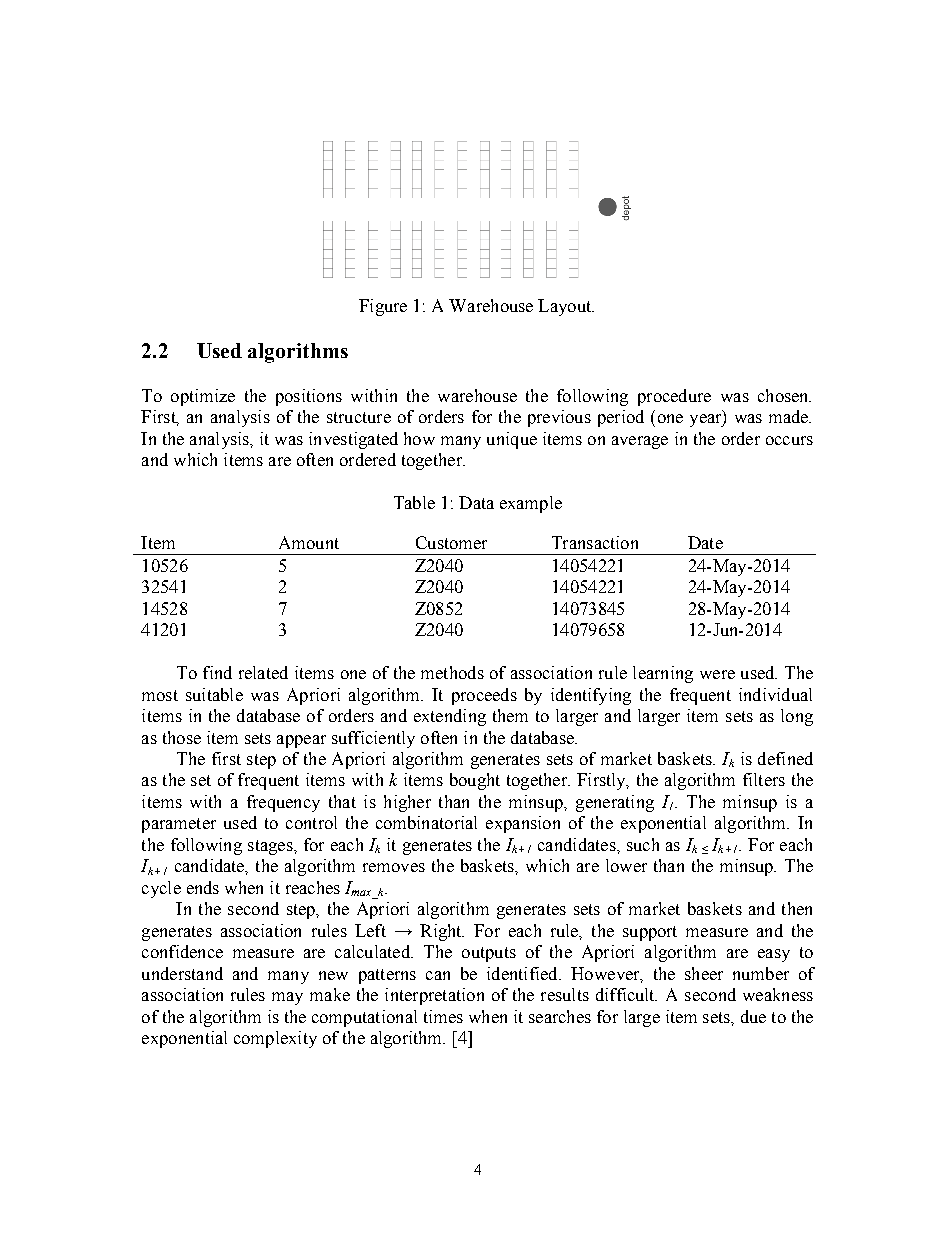  Describe the element at coordinates (674, 397) in the screenshot. I see `procedure` at that location.
